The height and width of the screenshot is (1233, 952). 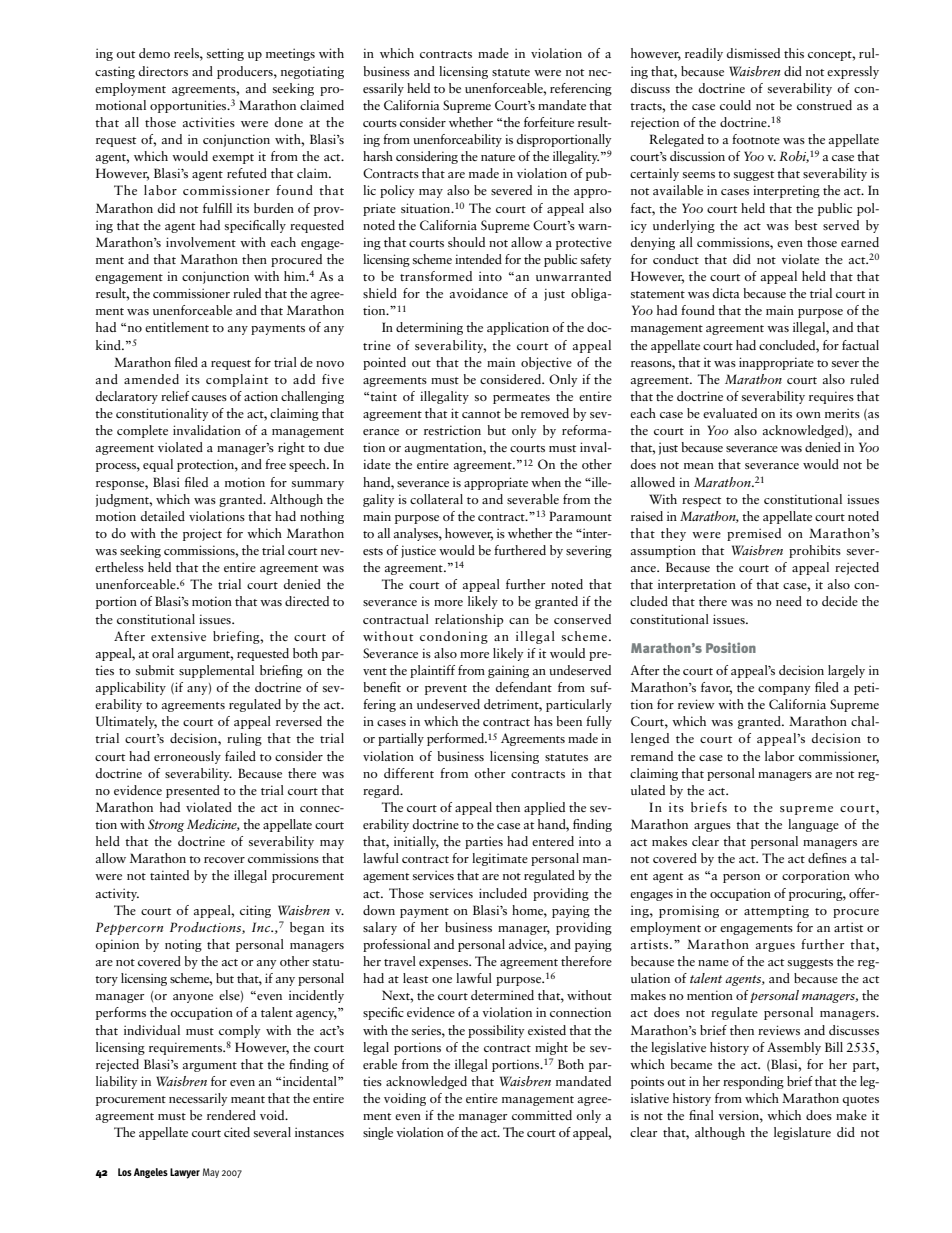 I want to click on forfeiture, so click(x=549, y=122).
